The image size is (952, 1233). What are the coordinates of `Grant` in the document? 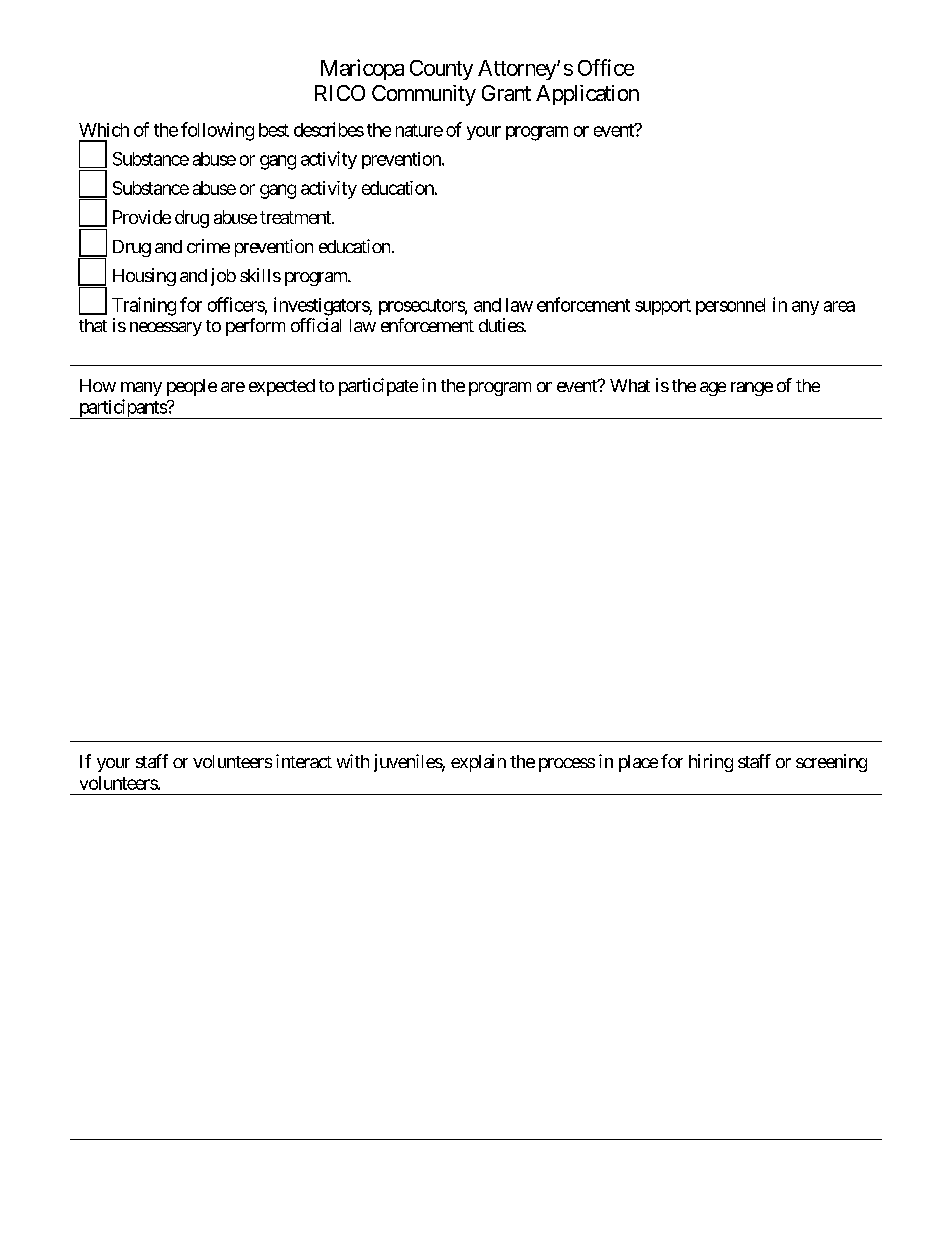 It's located at (506, 93).
